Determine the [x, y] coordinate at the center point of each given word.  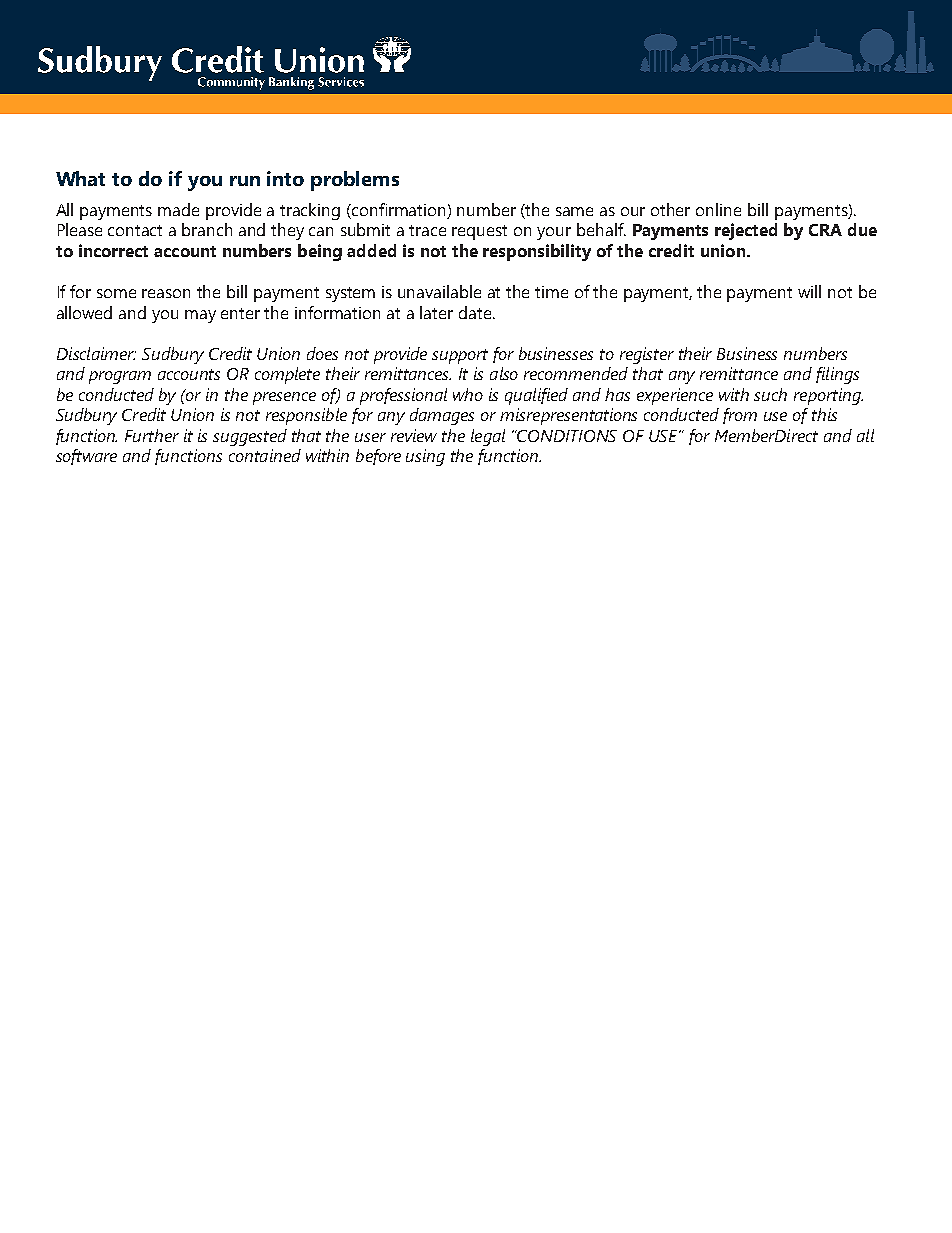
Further [152, 435]
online [718, 209]
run [245, 181]
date [476, 312]
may [200, 316]
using [425, 457]
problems [355, 181]
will [809, 291]
